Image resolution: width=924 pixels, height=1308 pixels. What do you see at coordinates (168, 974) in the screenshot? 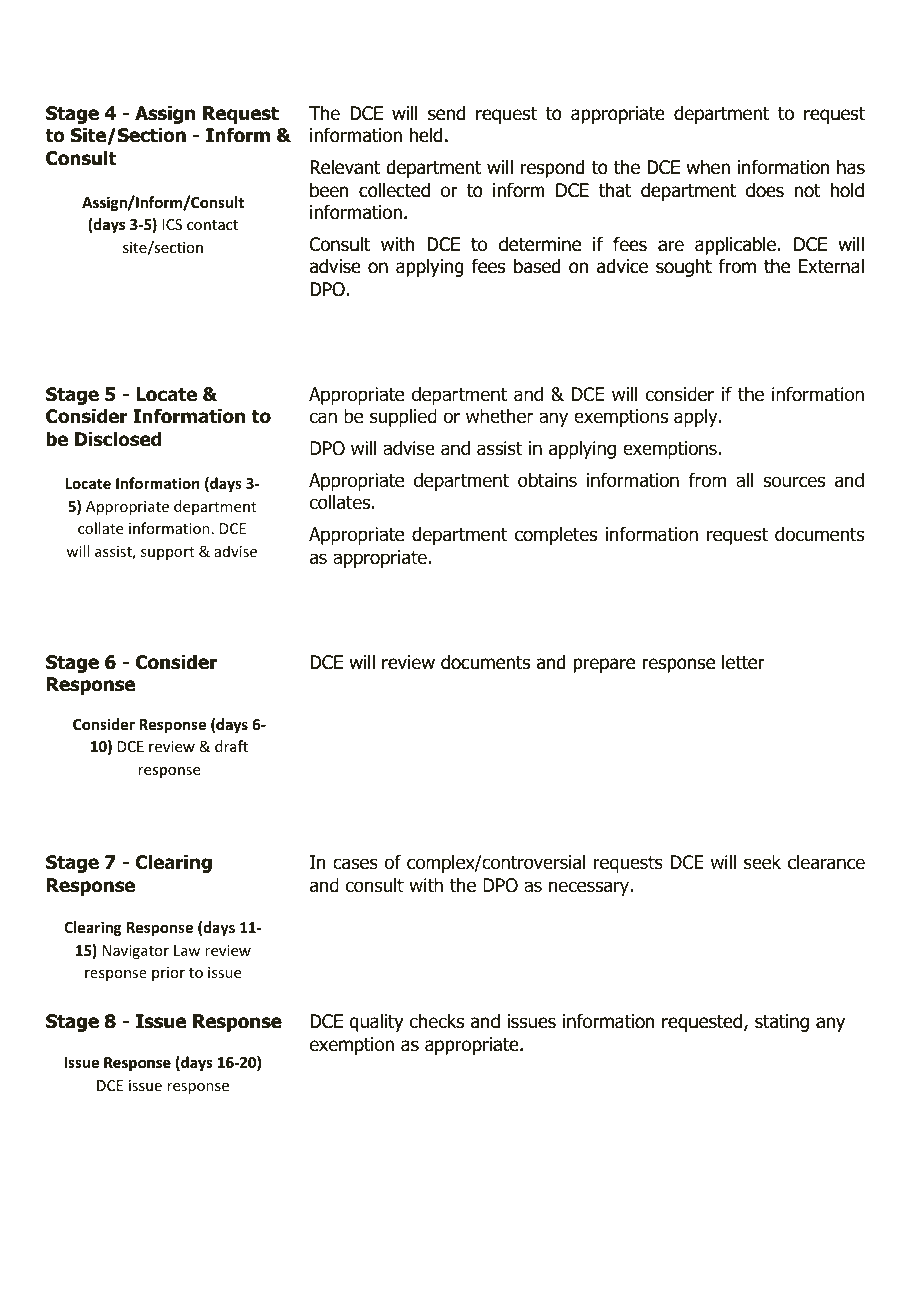
I see `prior` at bounding box center [168, 974].
